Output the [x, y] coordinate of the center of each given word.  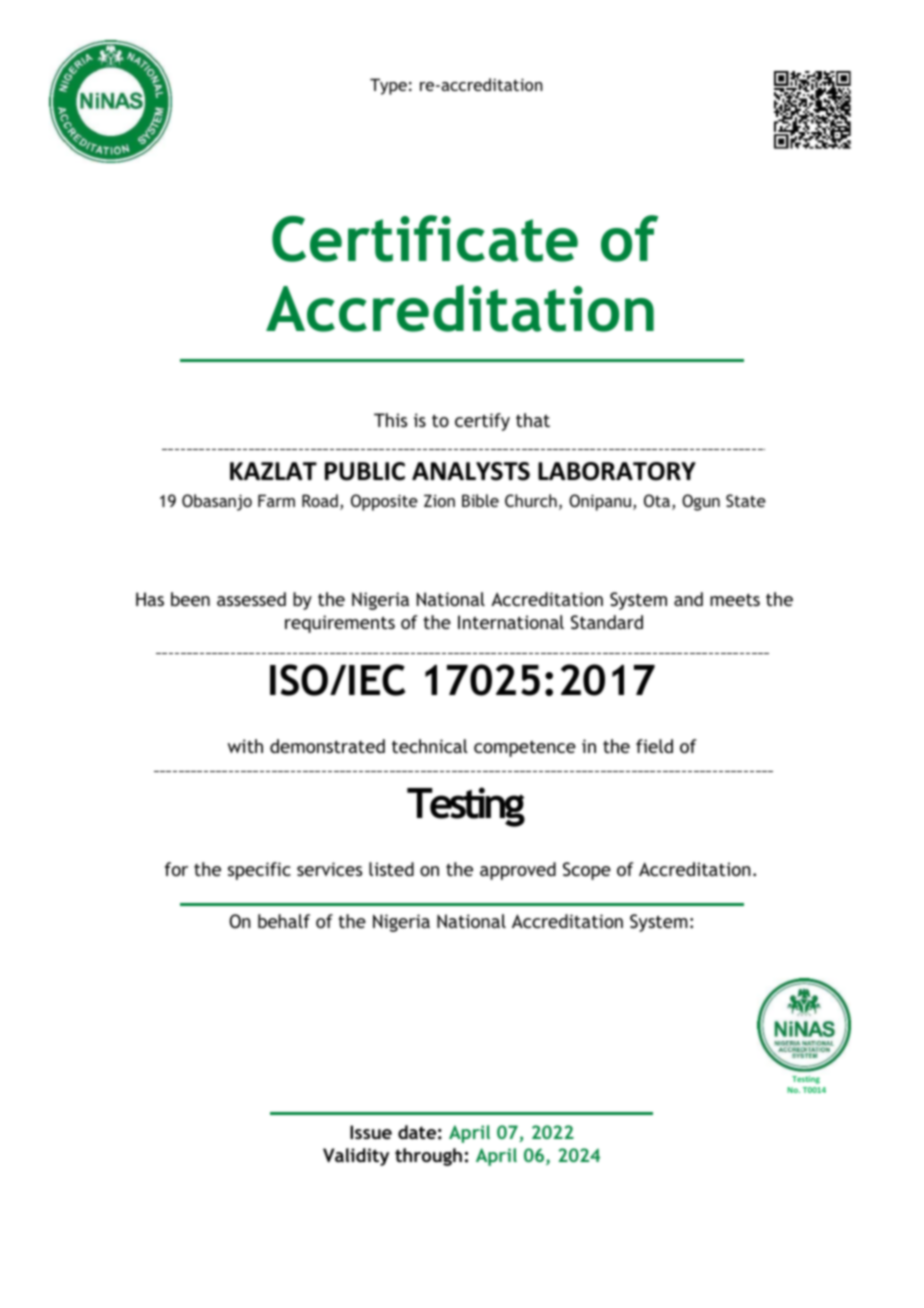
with [245, 746]
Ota [657, 500]
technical [430, 746]
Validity [356, 1157]
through [428, 1157]
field [654, 746]
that [533, 420]
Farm [276, 500]
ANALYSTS [471, 471]
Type [388, 86]
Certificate [425, 238]
